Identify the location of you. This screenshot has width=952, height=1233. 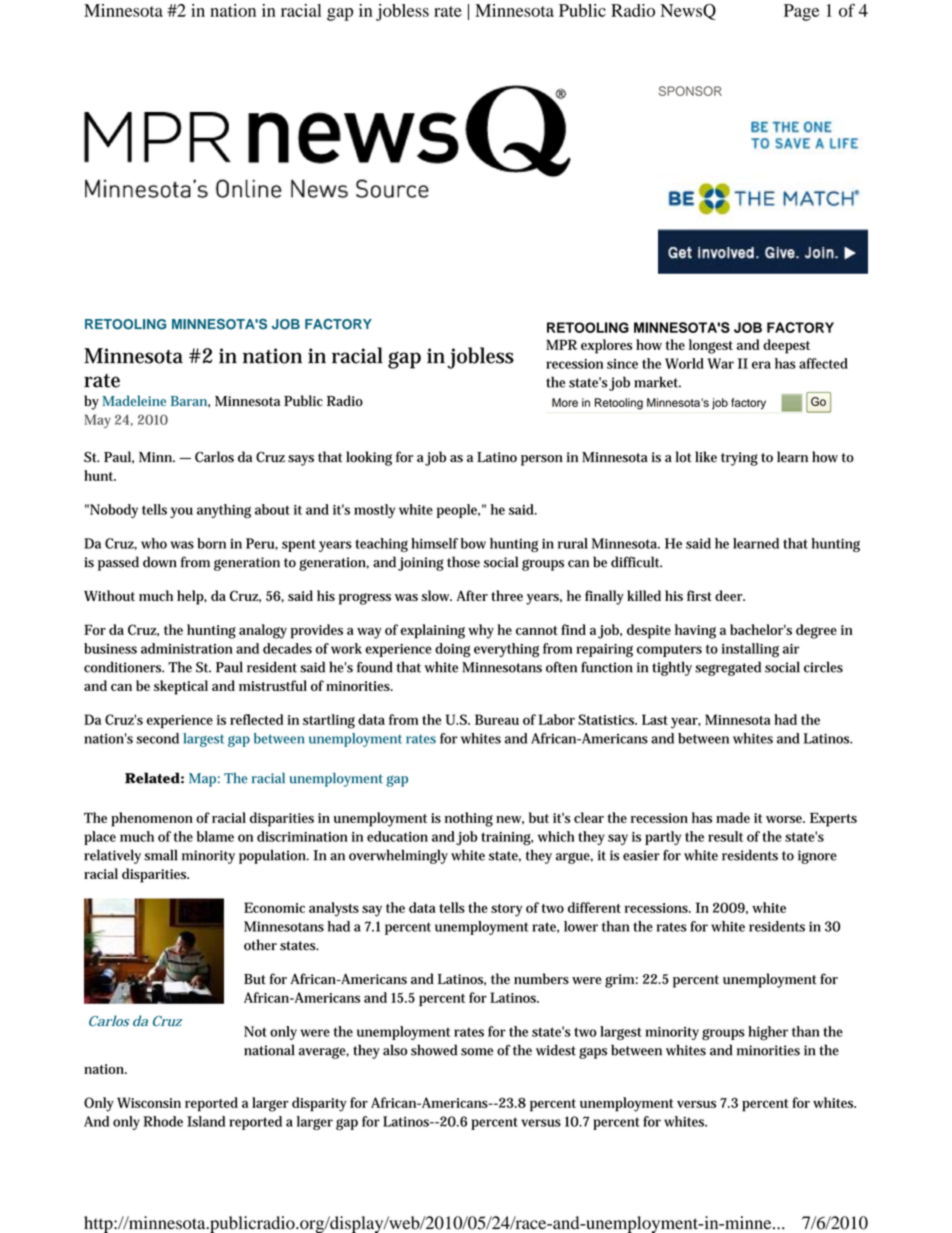
(181, 512).
